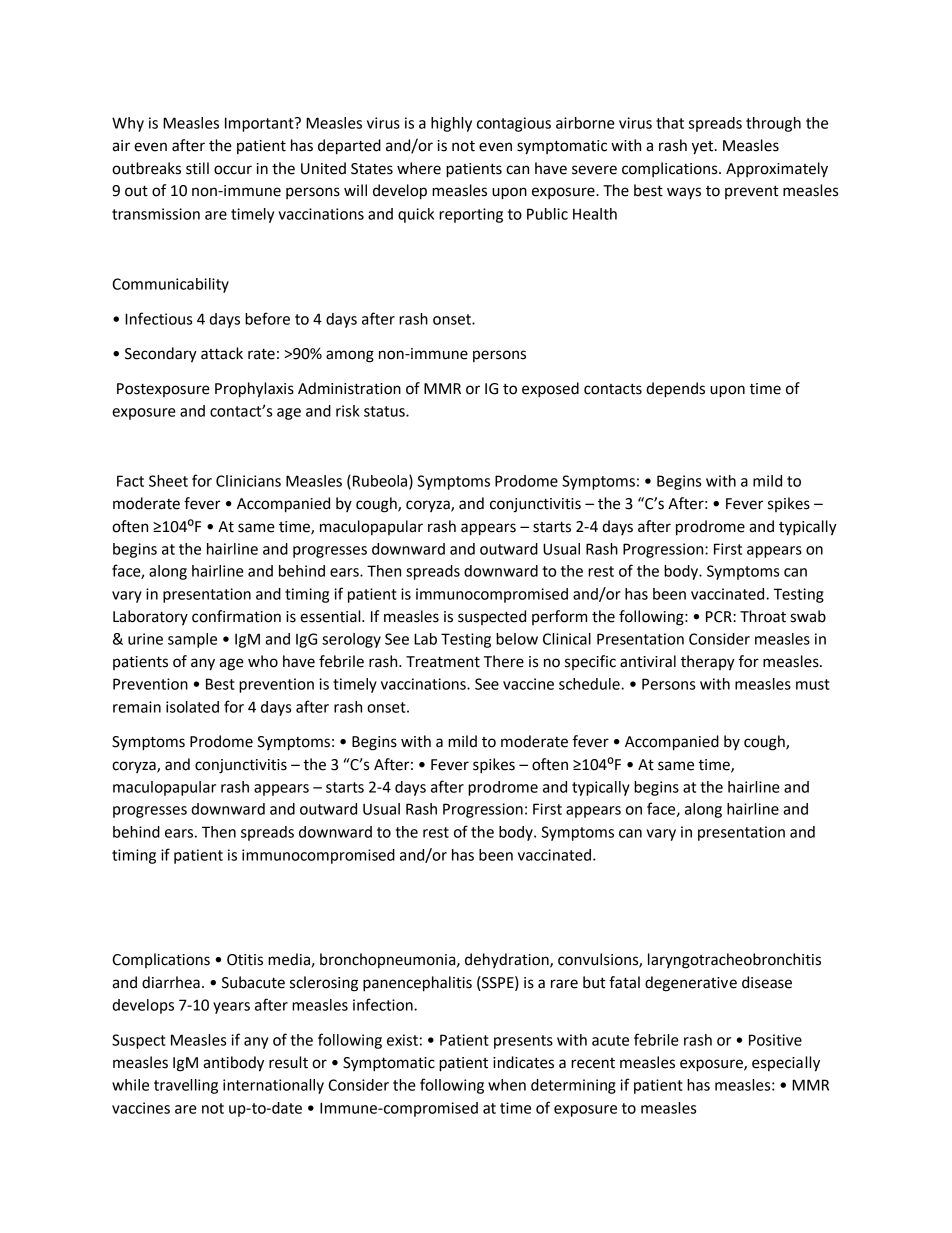  I want to click on when, so click(507, 1085).
